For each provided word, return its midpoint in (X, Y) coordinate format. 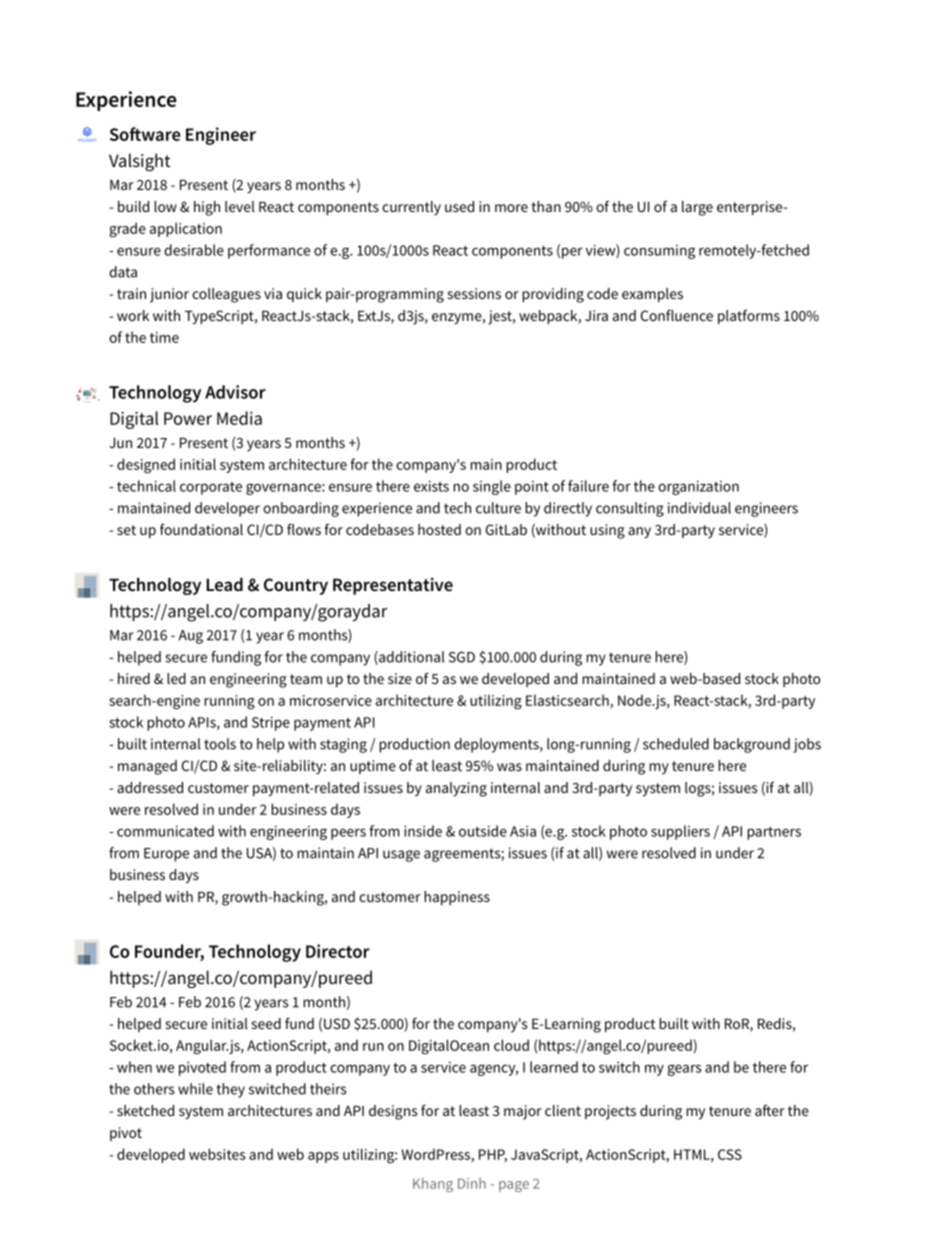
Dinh (472, 1183)
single (492, 487)
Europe (166, 855)
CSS (730, 1154)
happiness (457, 898)
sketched (145, 1110)
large (697, 208)
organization (698, 488)
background (752, 745)
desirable (194, 250)
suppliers (680, 832)
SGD (462, 657)
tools (220, 744)
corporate (211, 488)
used (459, 206)
